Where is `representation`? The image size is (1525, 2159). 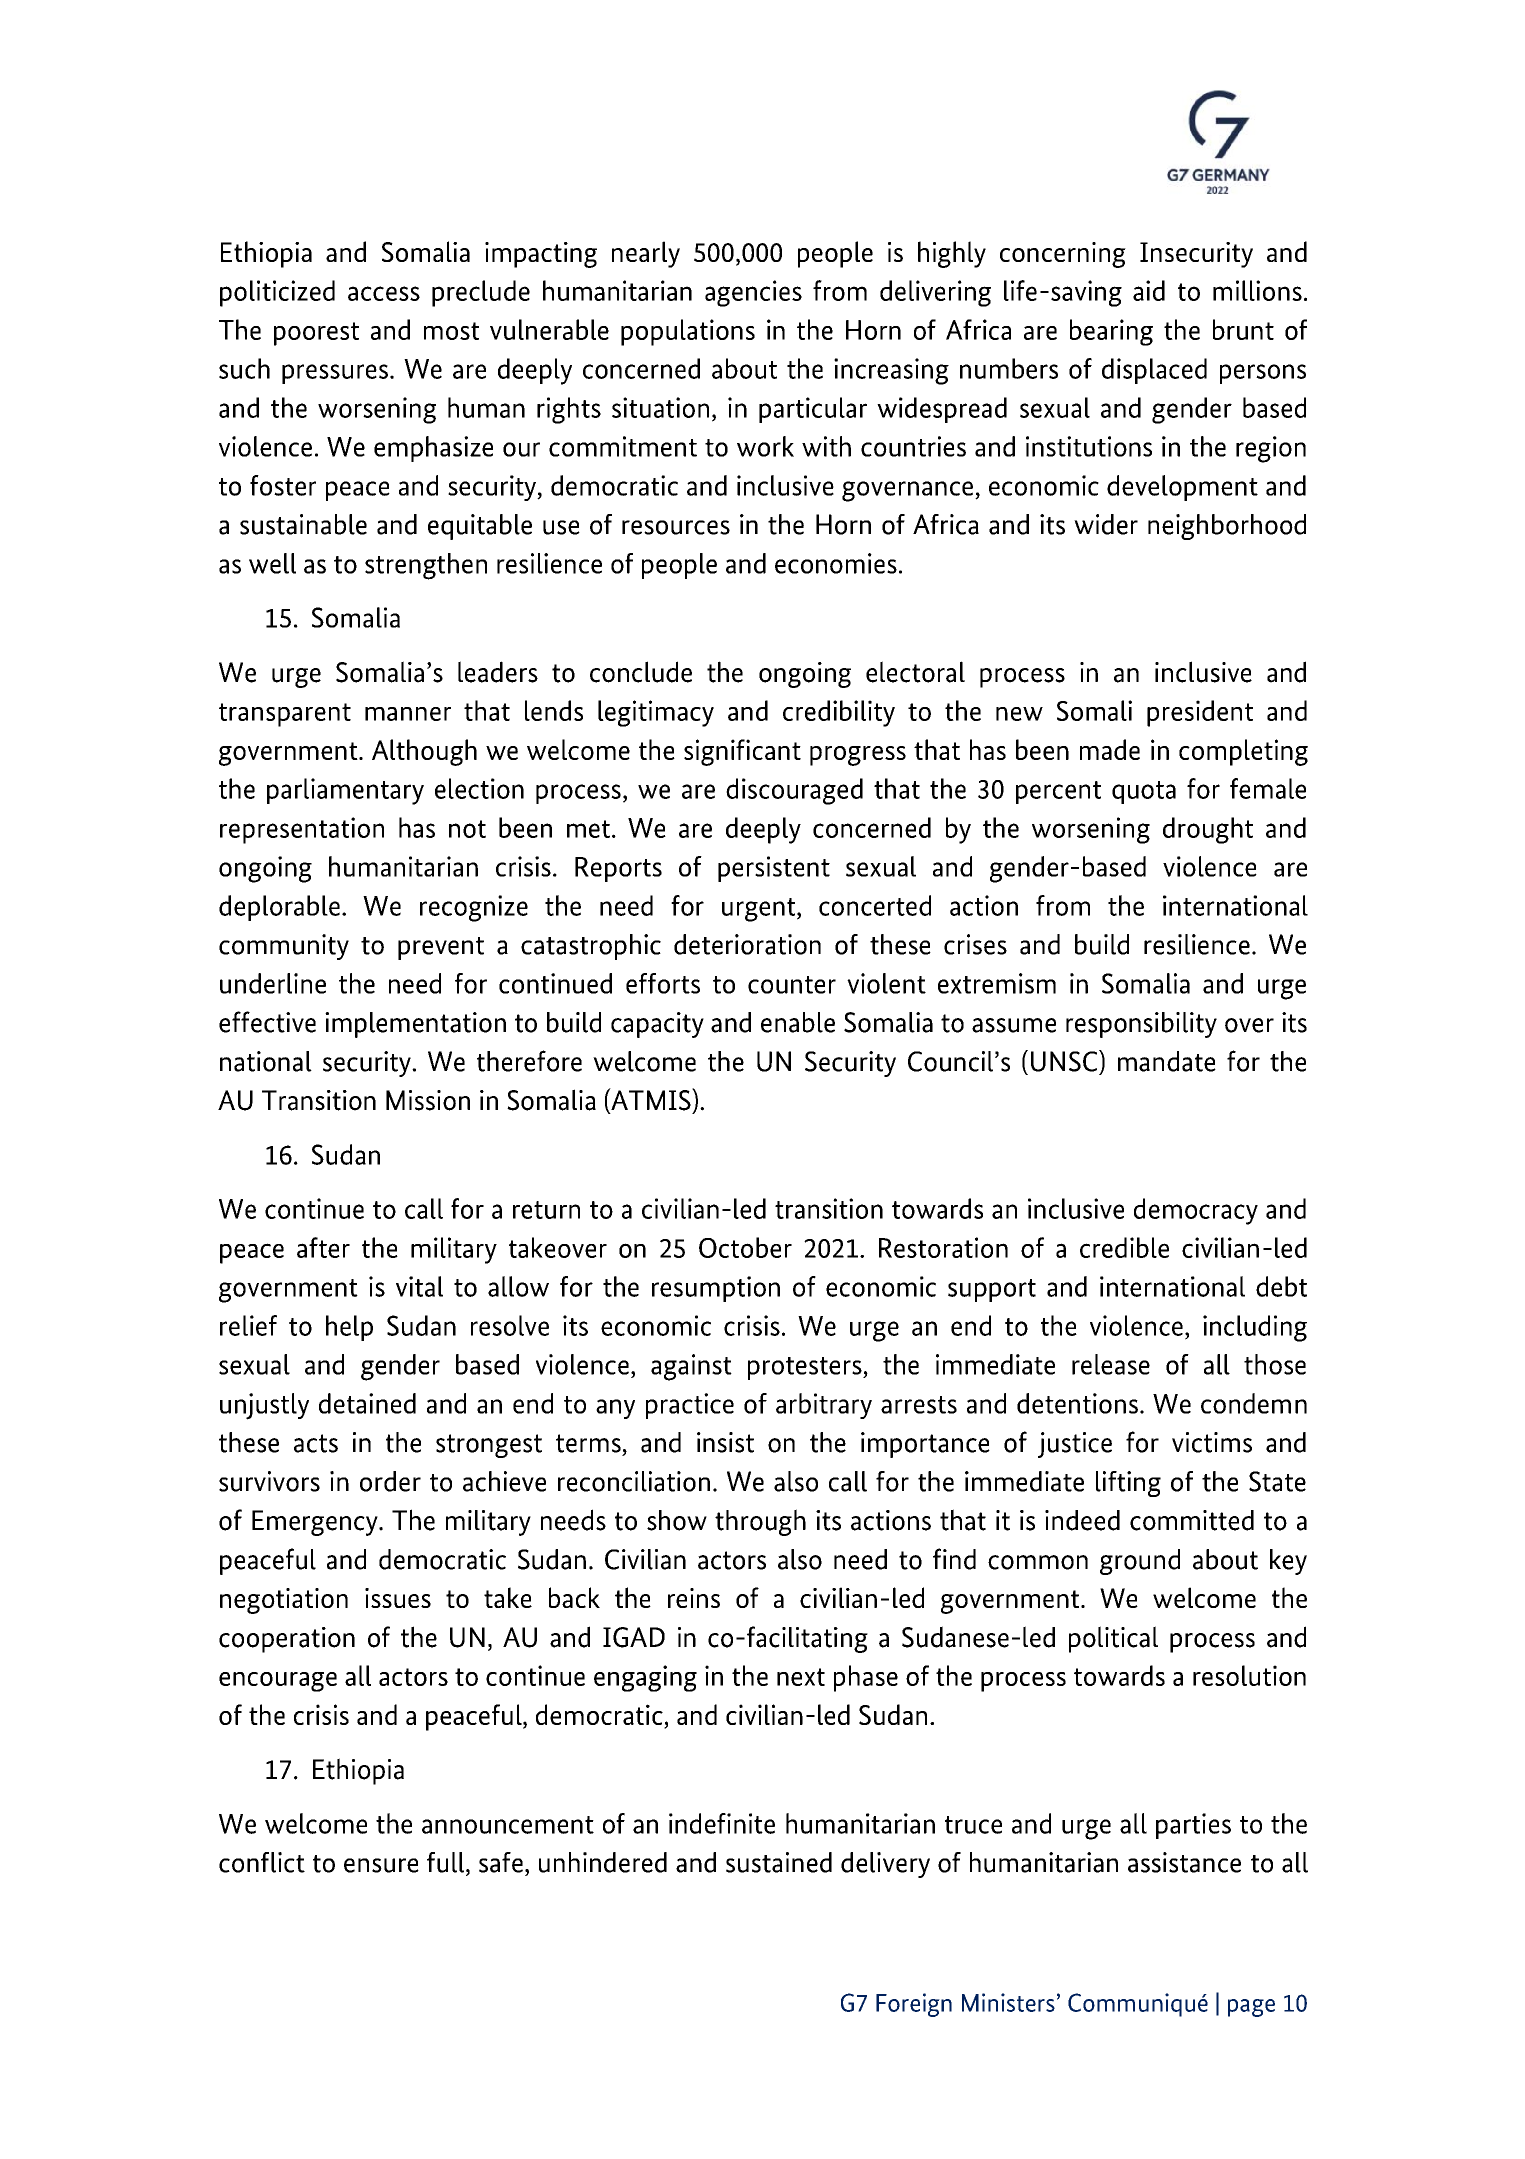 representation is located at coordinates (302, 830).
